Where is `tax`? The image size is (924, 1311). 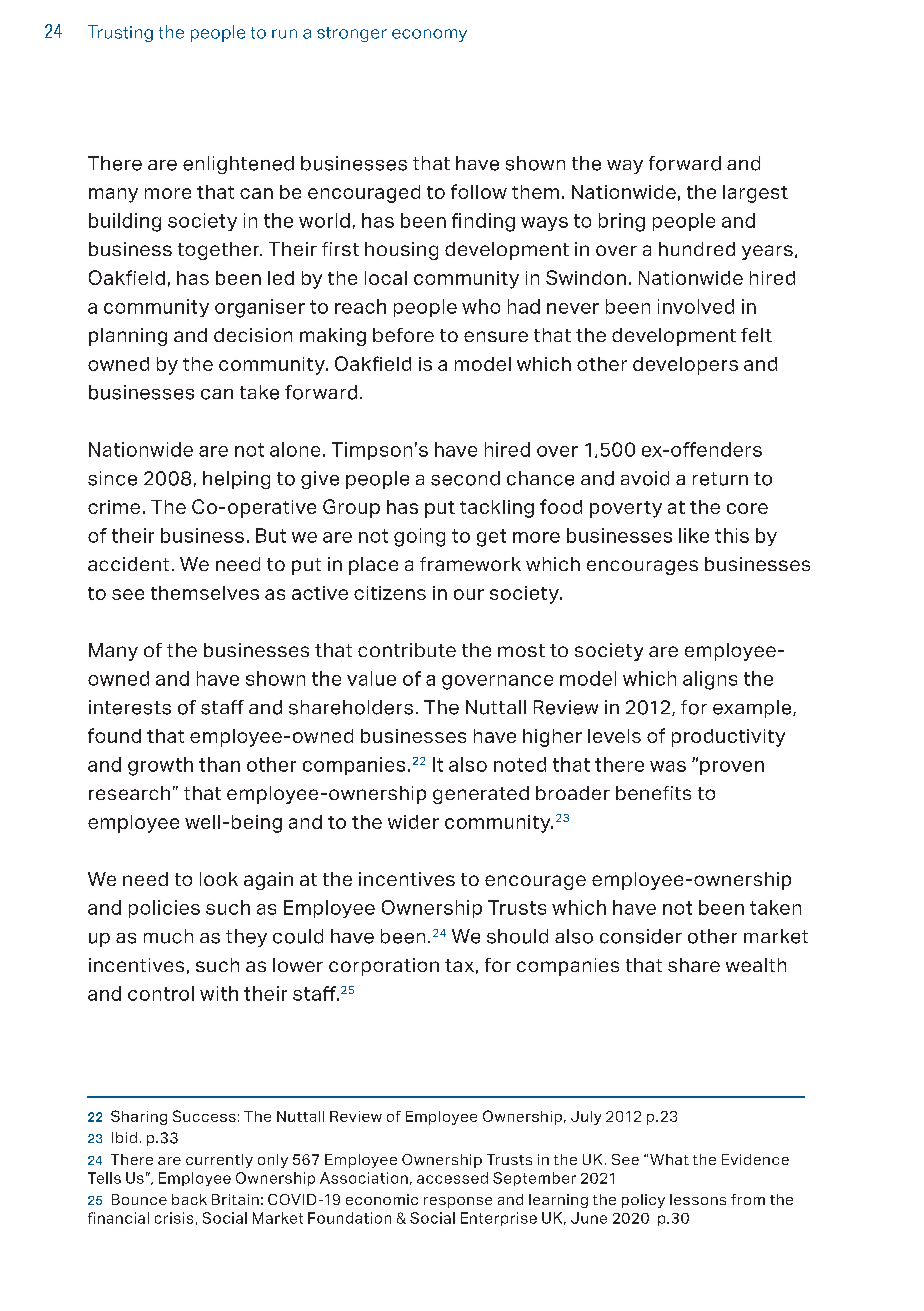
tax is located at coordinates (459, 965).
